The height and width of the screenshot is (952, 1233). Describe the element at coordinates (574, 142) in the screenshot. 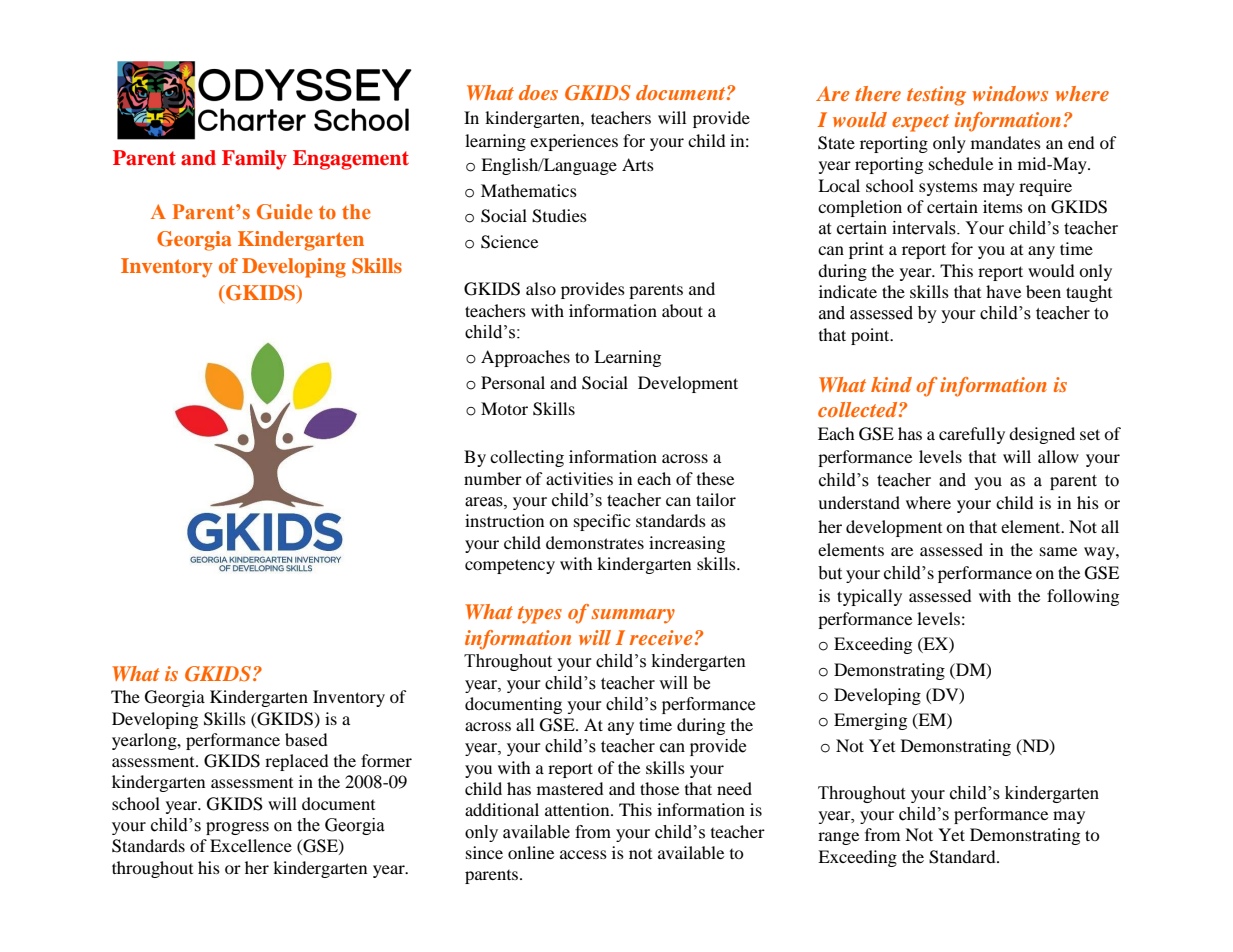

I see `experiences` at that location.
